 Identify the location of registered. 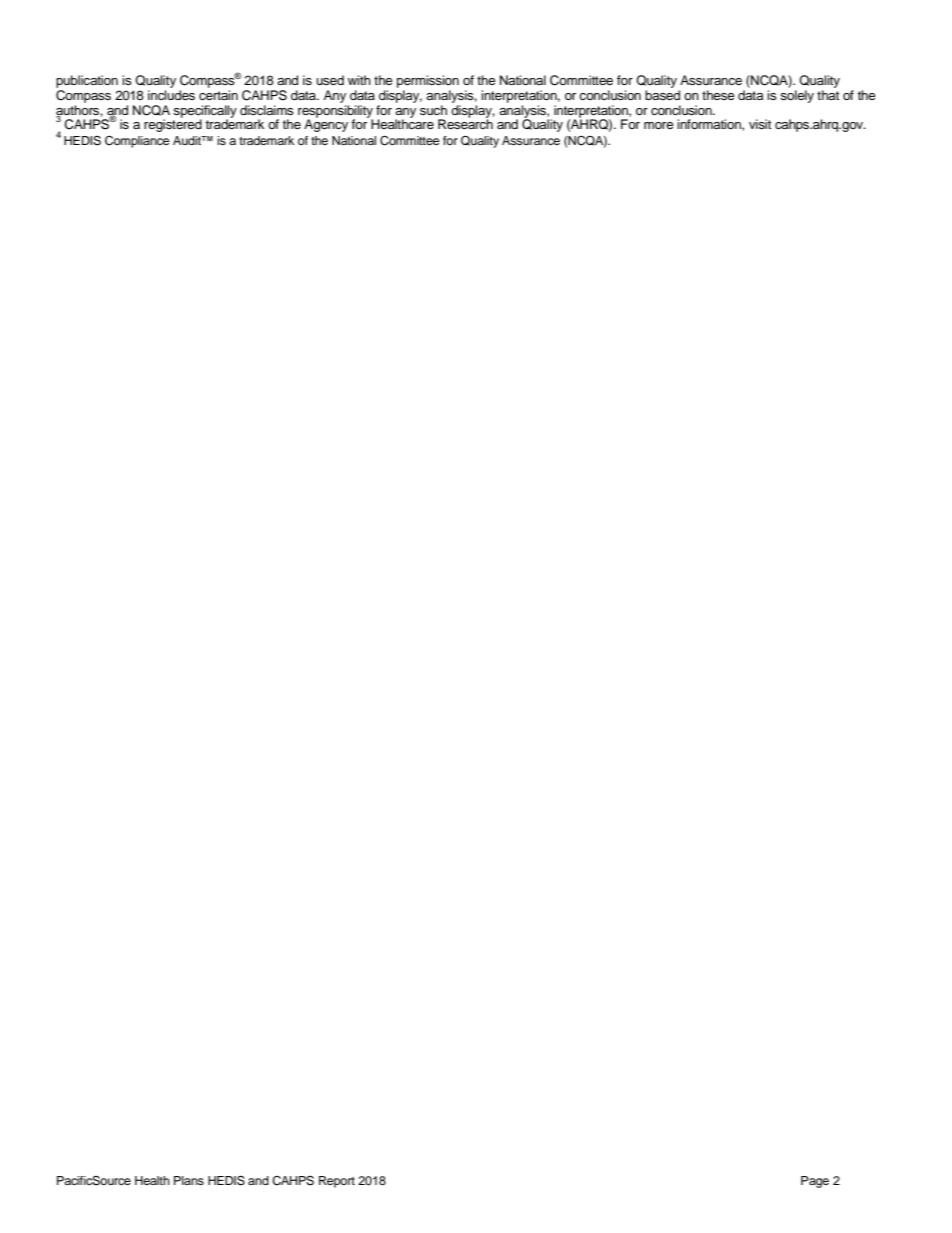
(173, 124).
